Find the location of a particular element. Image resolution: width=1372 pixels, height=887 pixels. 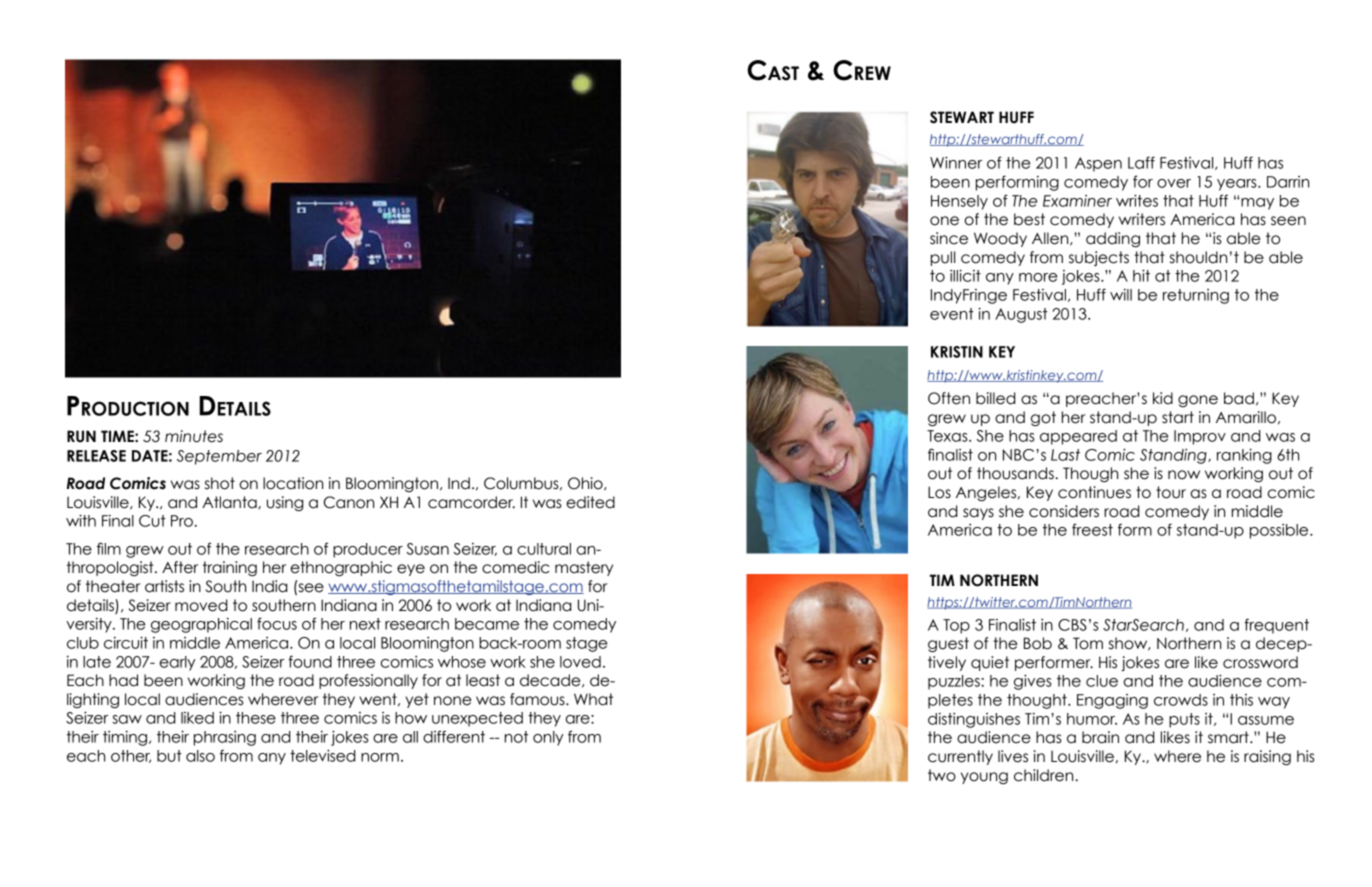

minutes is located at coordinates (194, 436).
